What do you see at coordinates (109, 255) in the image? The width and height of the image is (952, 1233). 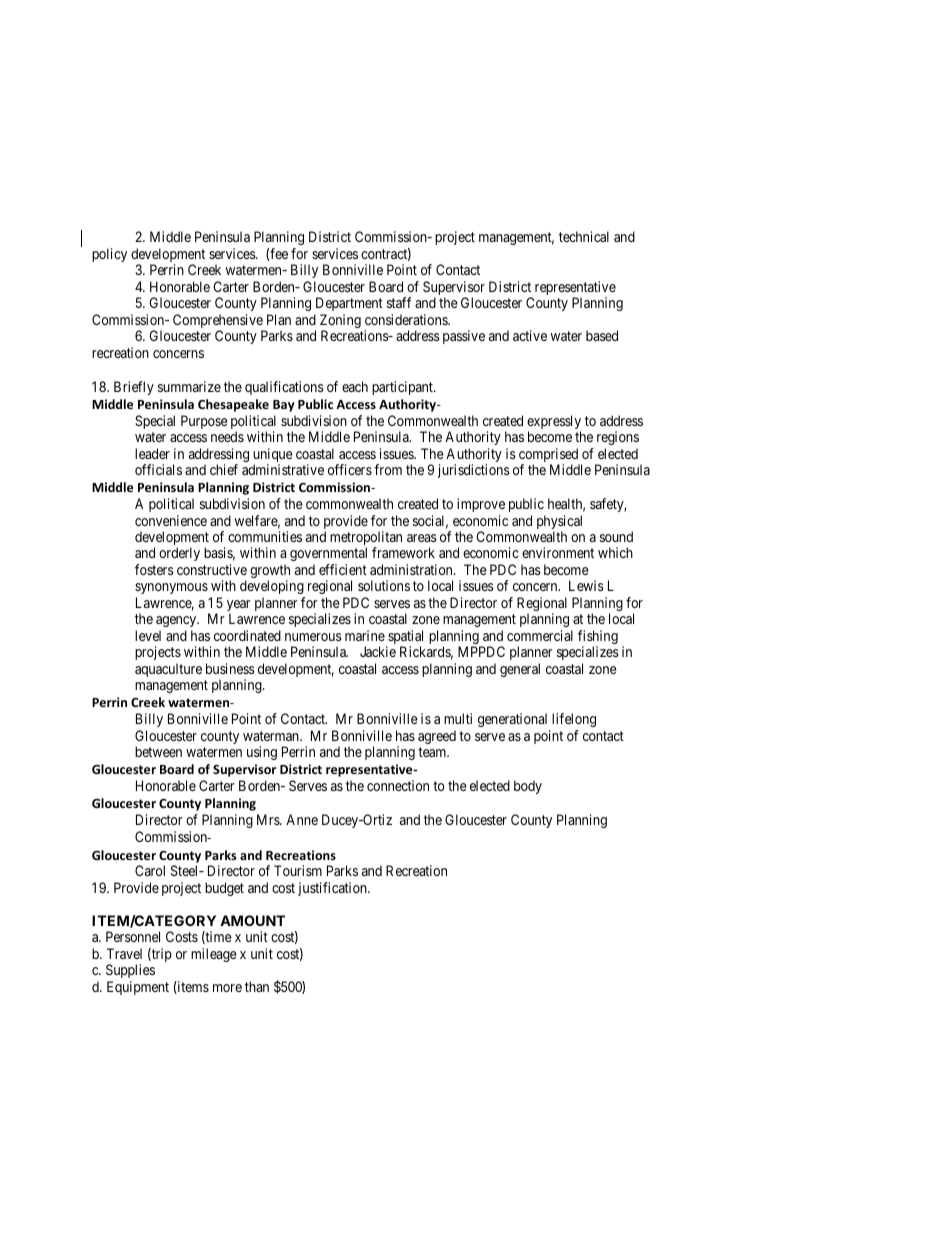 I see `policy` at bounding box center [109, 255].
